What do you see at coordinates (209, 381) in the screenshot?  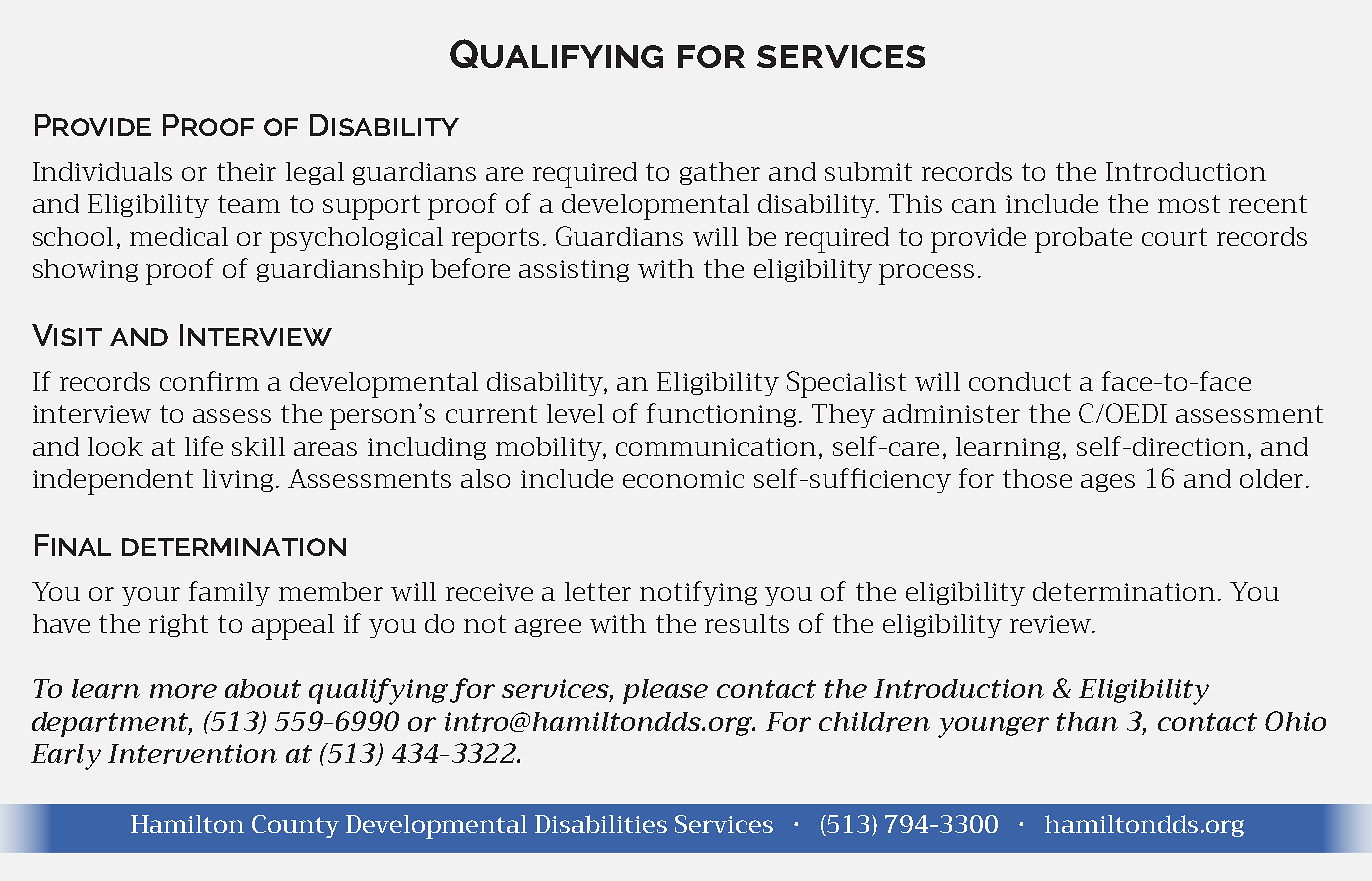 I see `confirm` at bounding box center [209, 381].
